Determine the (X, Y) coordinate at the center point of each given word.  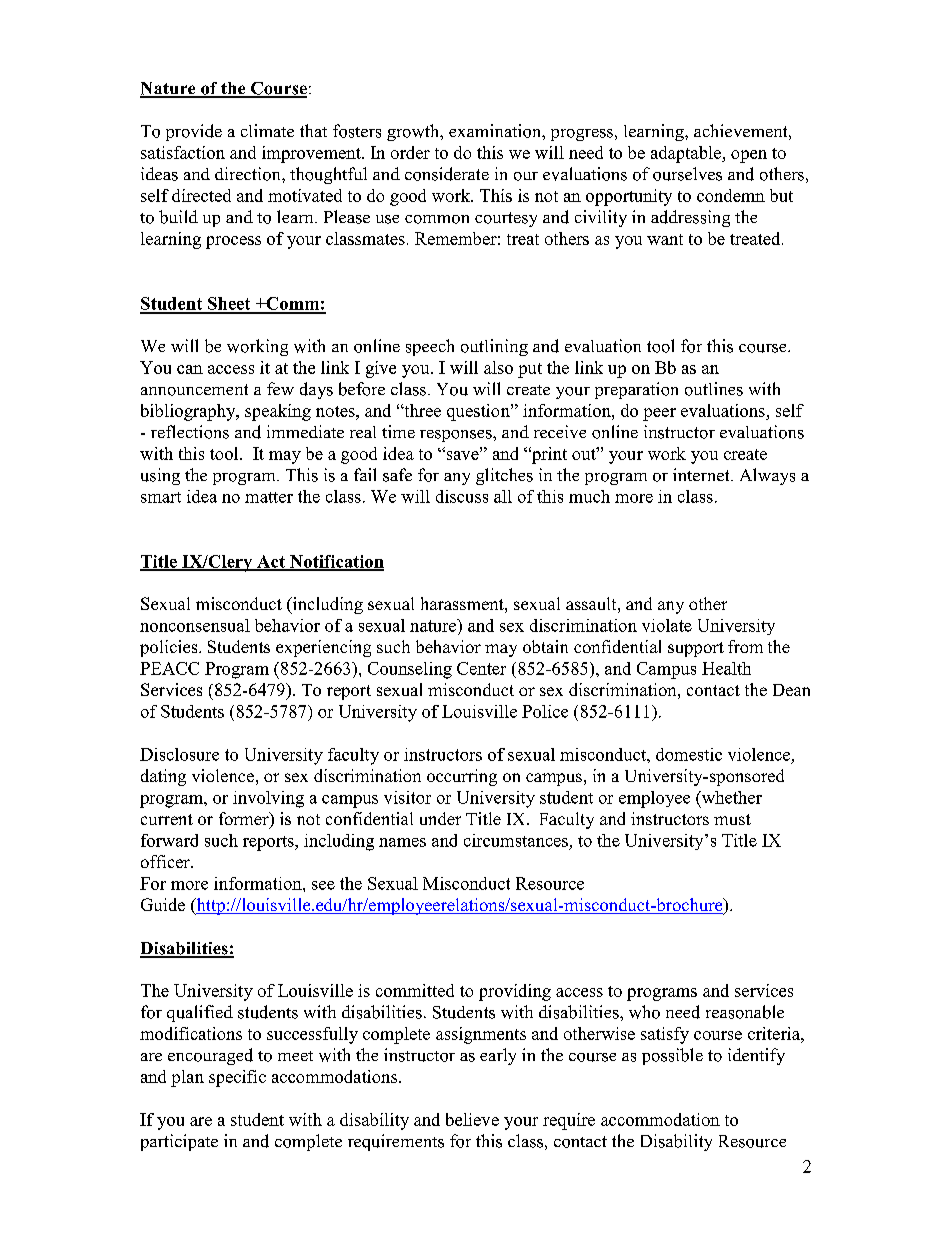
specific (237, 1078)
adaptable (687, 154)
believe (472, 1119)
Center (481, 668)
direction (249, 174)
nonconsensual (195, 625)
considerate (447, 174)
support (696, 649)
